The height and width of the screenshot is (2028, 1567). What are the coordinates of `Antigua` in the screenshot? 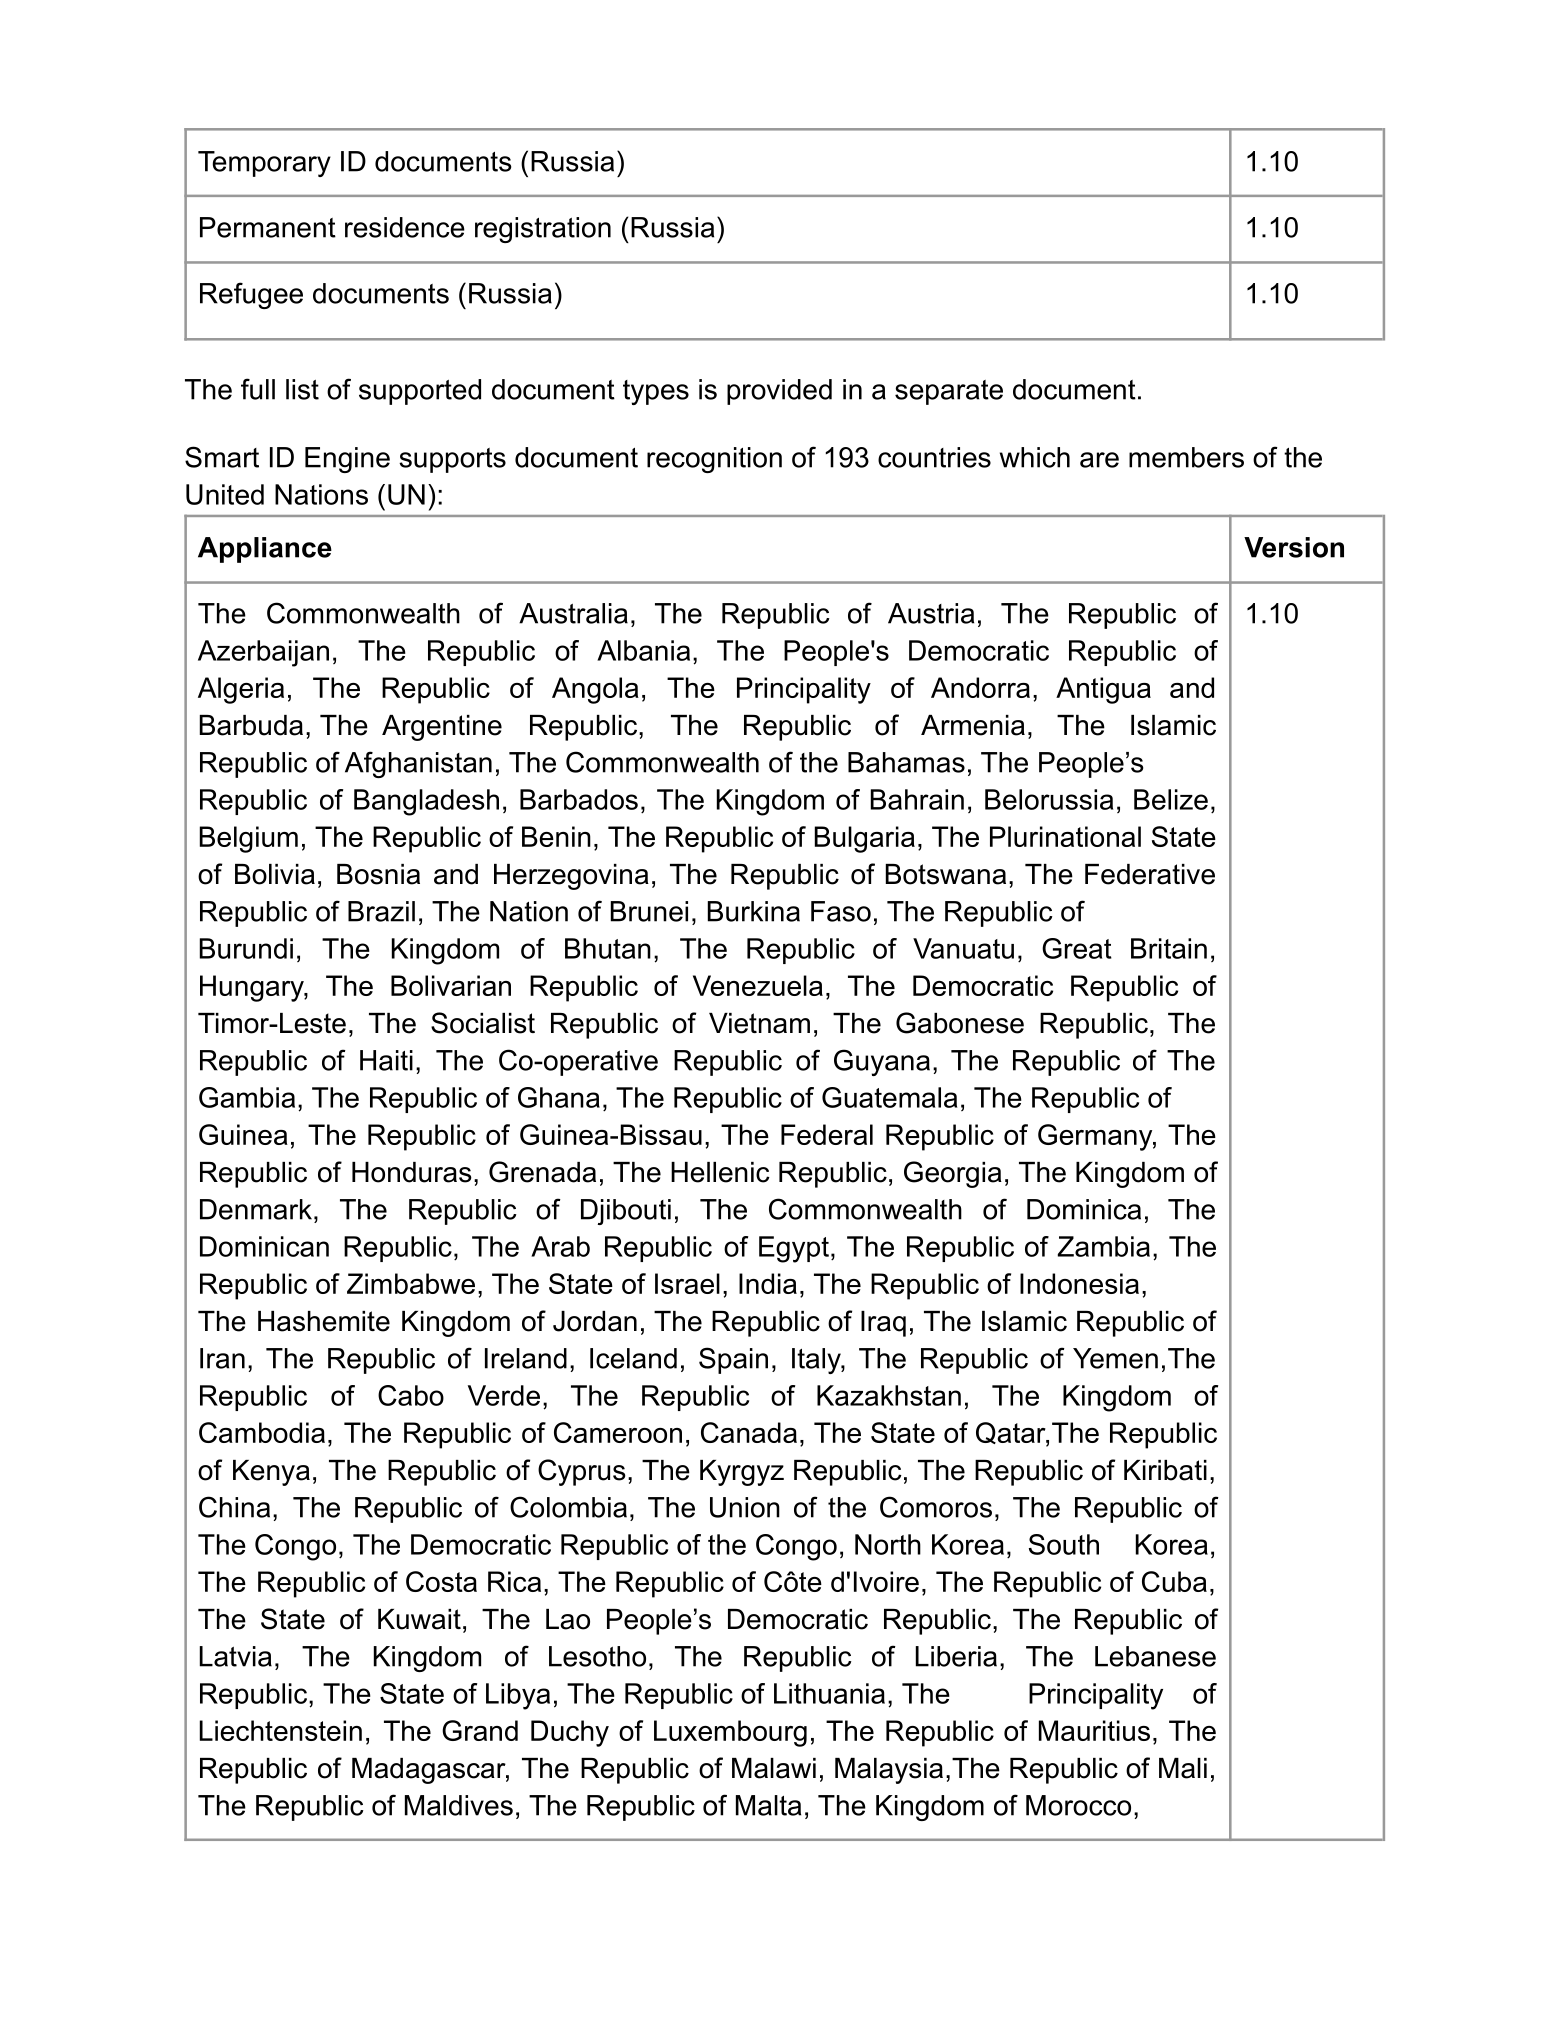 It's located at (1103, 690).
